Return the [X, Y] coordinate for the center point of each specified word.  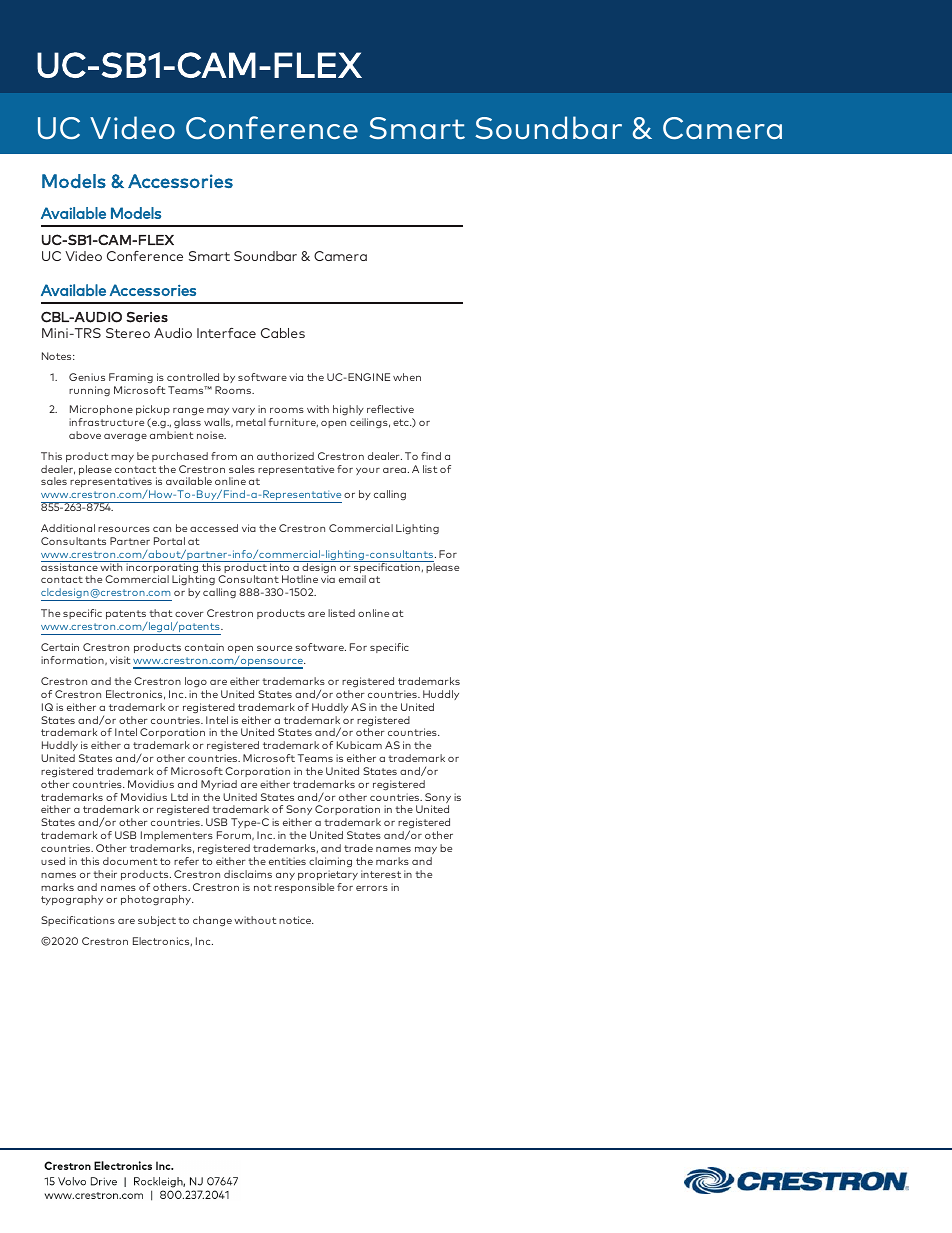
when [407, 377]
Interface [226, 333]
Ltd [179, 797]
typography [72, 900]
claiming [330, 862]
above [85, 435]
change [212, 921]
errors [372, 888]
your [368, 471]
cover [189, 614]
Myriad [219, 785]
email [352, 579]
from [224, 456]
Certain [60, 647]
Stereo [128, 333]
